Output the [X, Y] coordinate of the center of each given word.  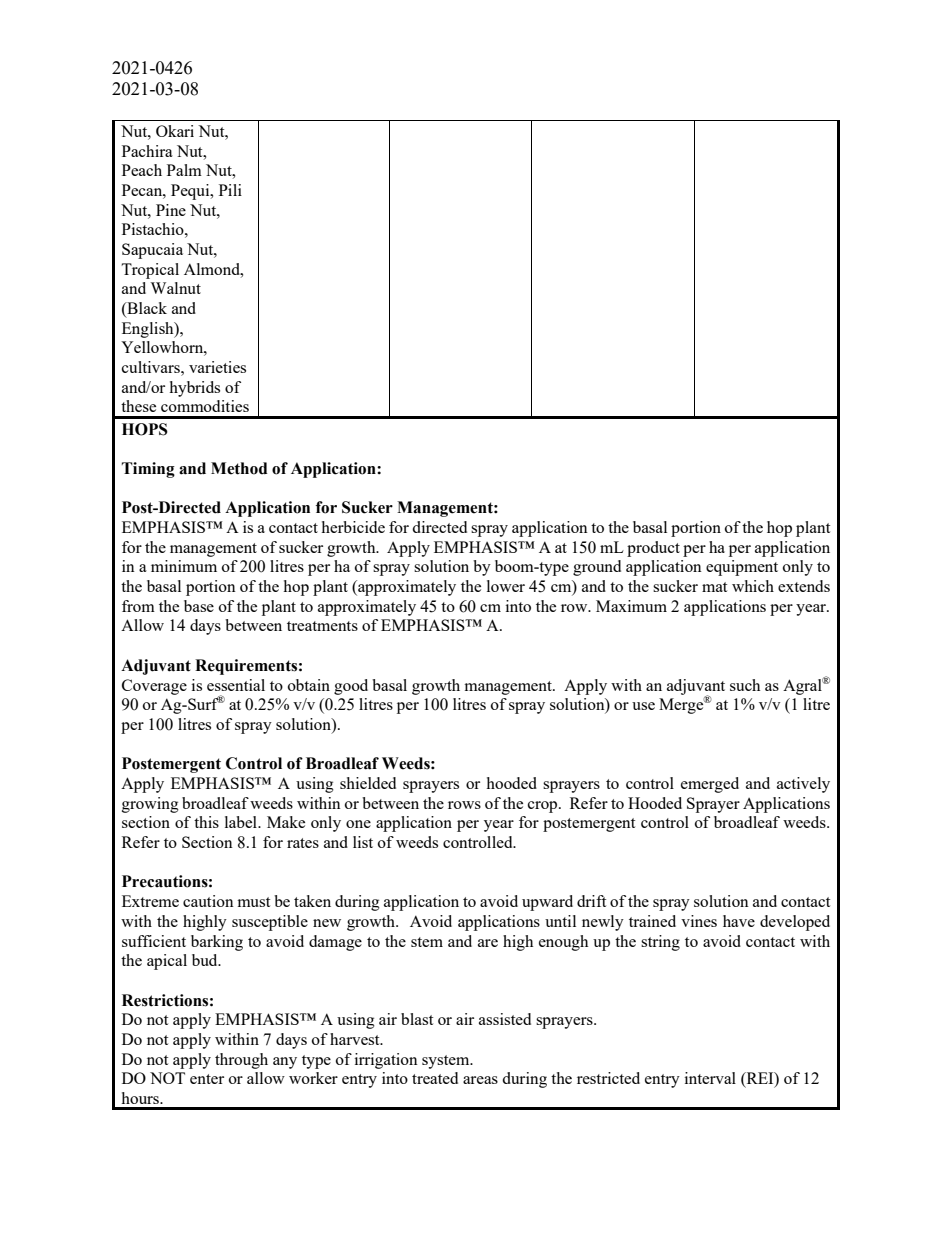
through [241, 1061]
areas [480, 1080]
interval [710, 1078]
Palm [184, 170]
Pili [230, 190]
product [653, 549]
